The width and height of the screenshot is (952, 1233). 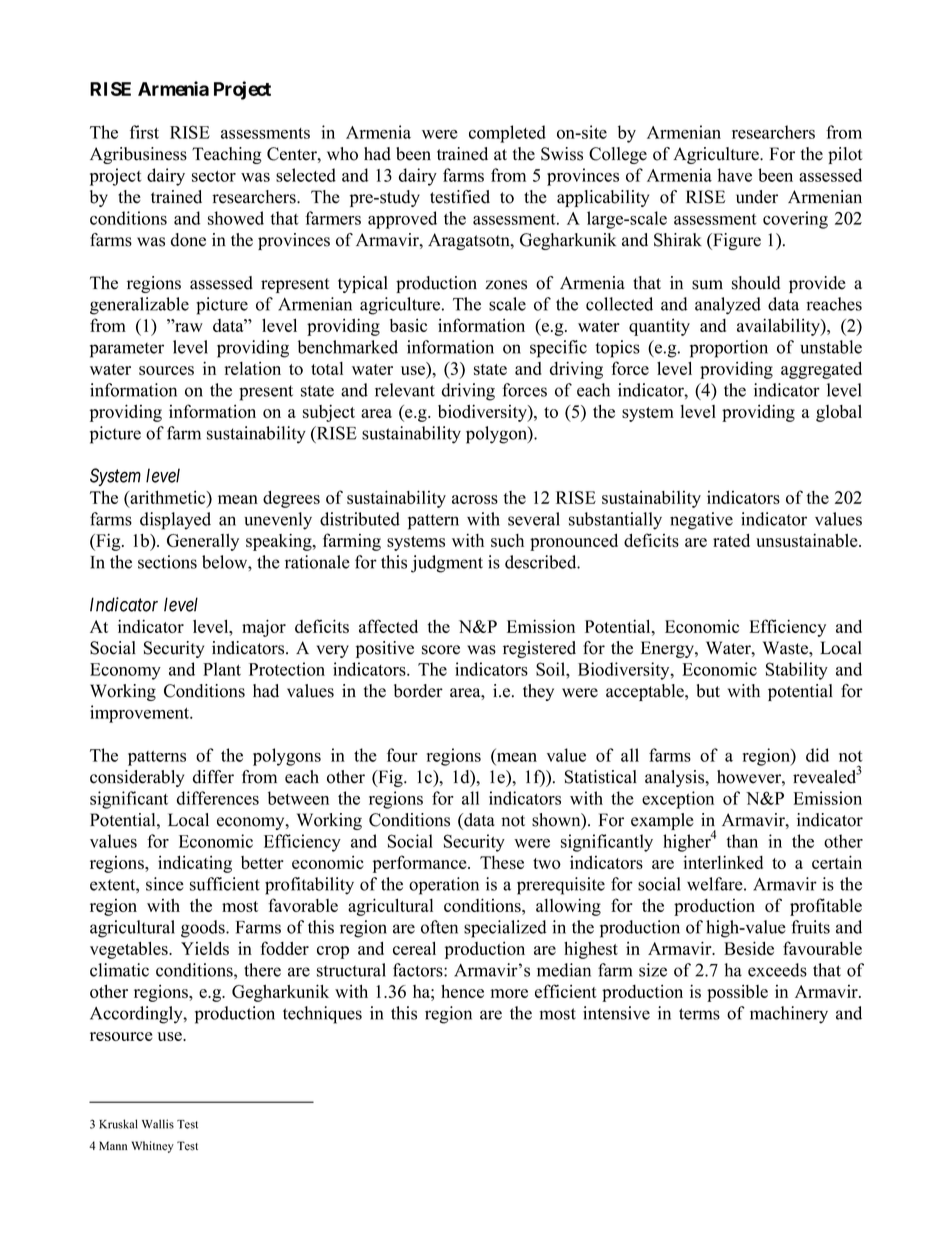 What do you see at coordinates (557, 821) in the screenshot?
I see `shown` at bounding box center [557, 821].
